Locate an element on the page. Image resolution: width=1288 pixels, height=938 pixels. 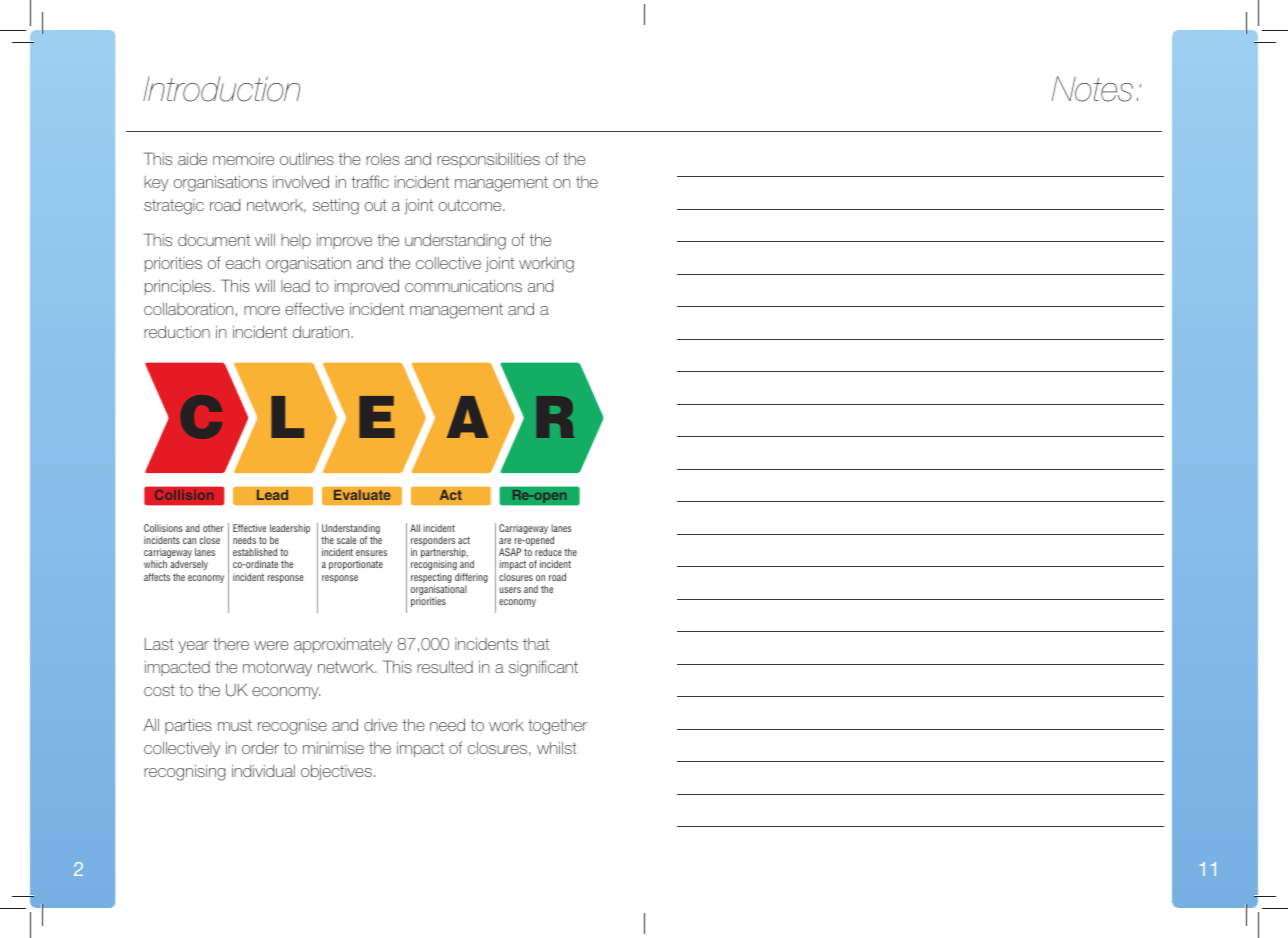
whilst is located at coordinates (557, 748).
